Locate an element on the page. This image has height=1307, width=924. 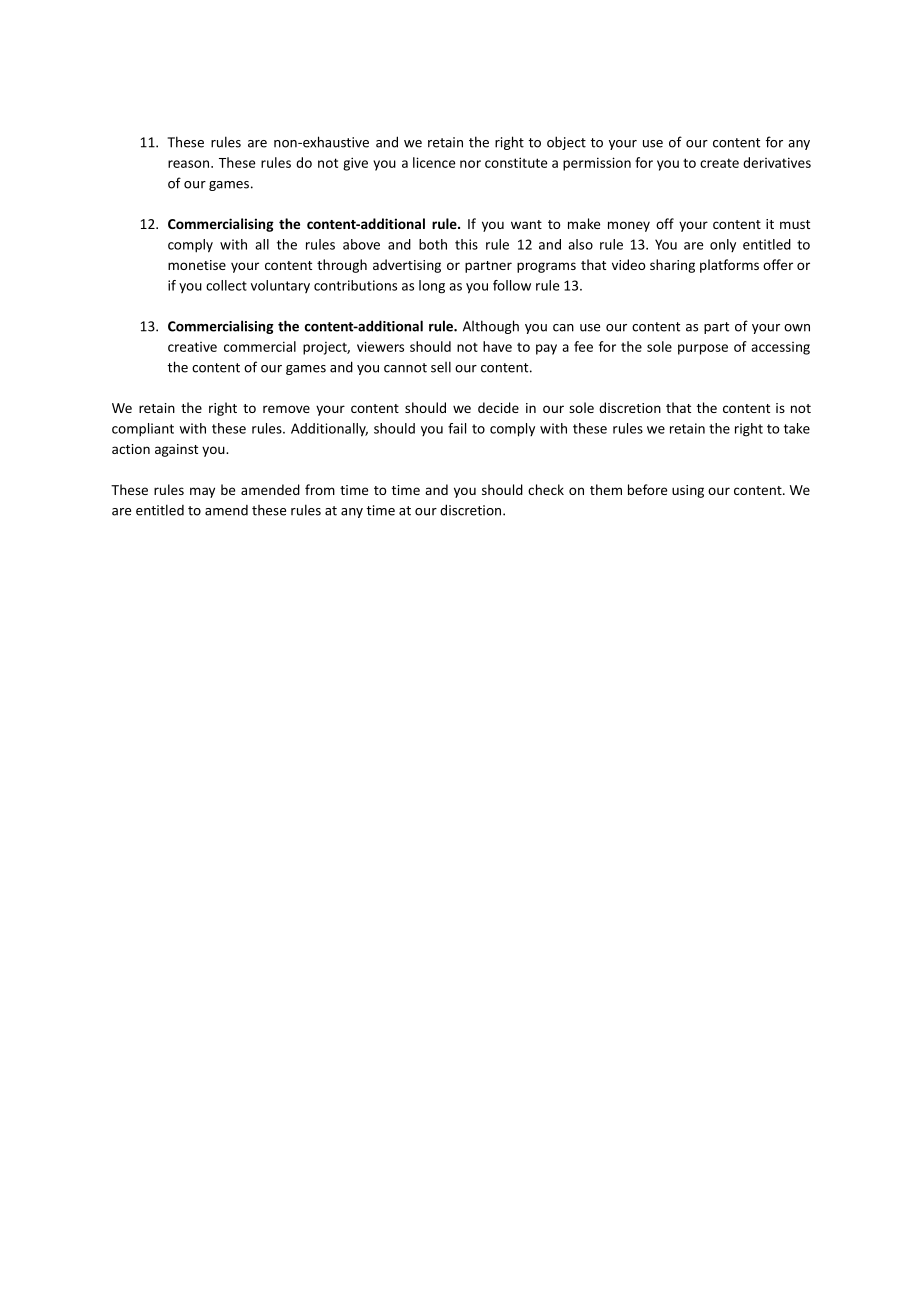
monetise is located at coordinates (197, 265).
